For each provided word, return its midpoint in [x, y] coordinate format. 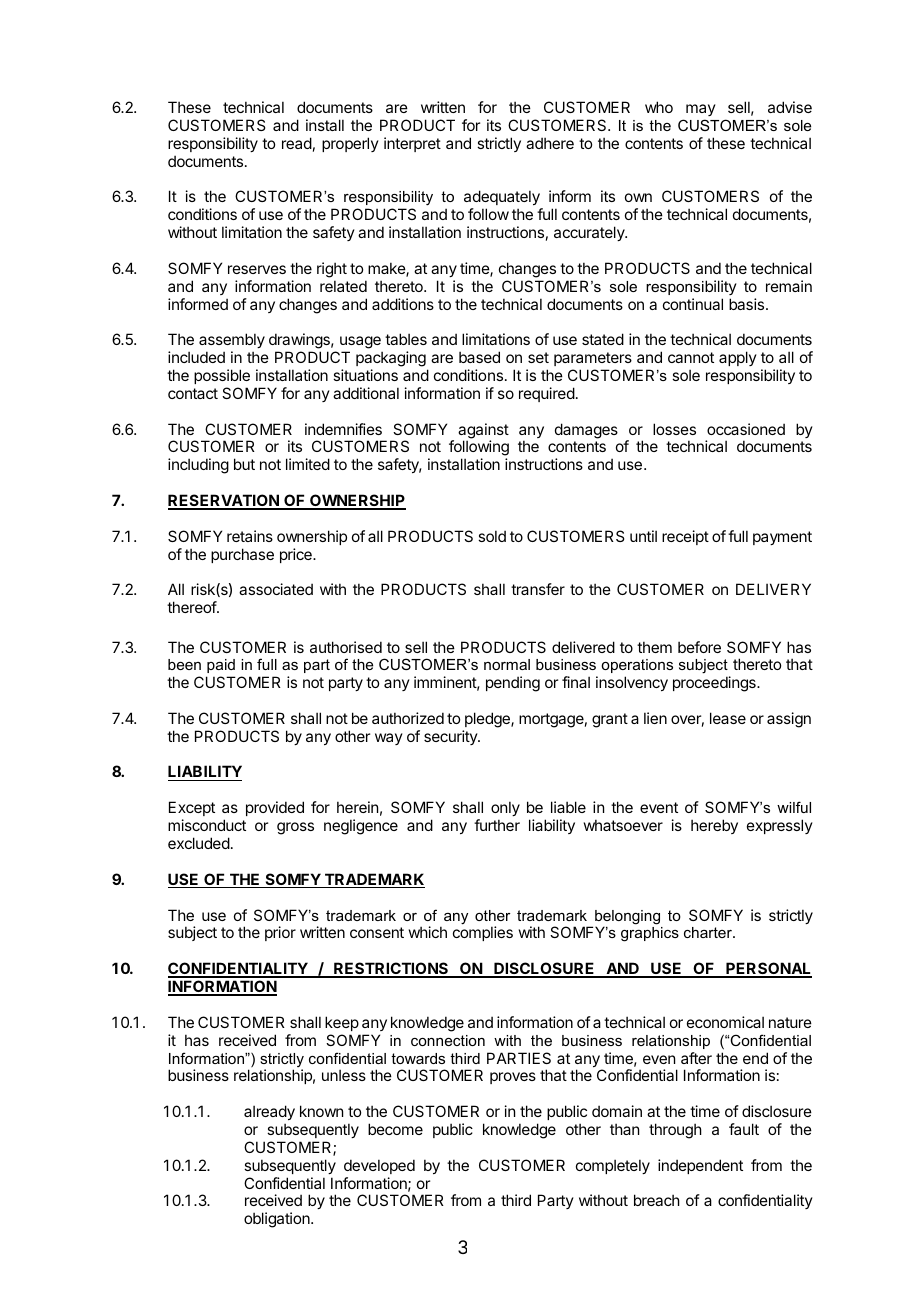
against [483, 432]
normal [507, 664]
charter [709, 932]
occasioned [746, 429]
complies [483, 933]
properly [350, 144]
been [184, 664]
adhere [550, 143]
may [701, 110]
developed [379, 1166]
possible [222, 376]
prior [280, 933]
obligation [278, 1220]
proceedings [715, 684]
